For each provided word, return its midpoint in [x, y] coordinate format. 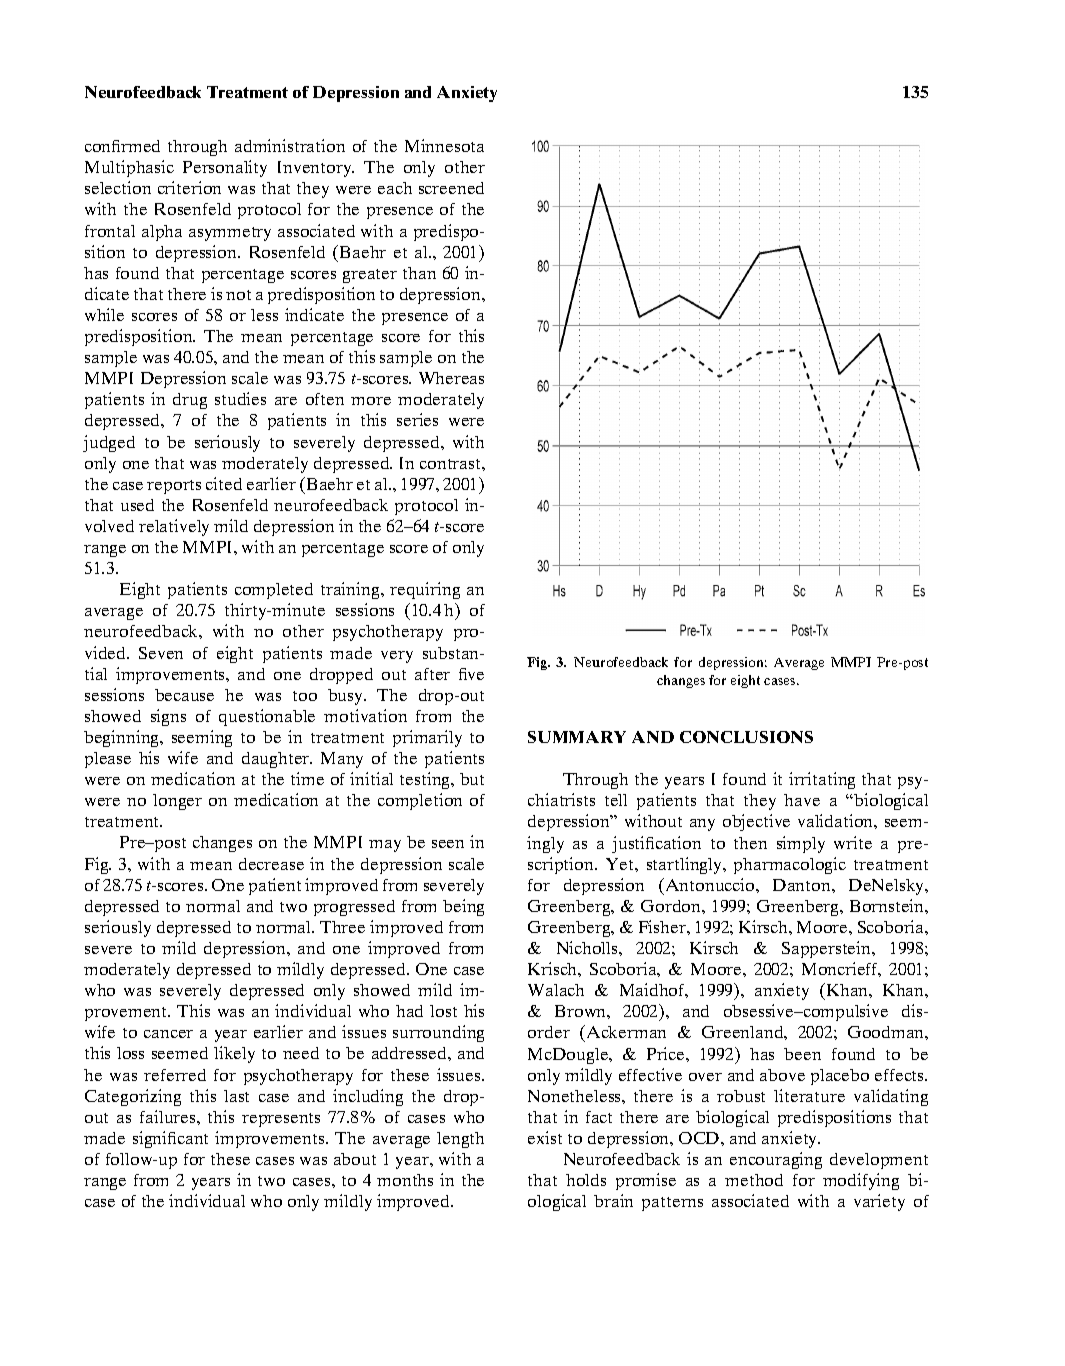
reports [174, 487]
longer [177, 802]
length [460, 1140]
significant [170, 1139]
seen [448, 844]
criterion [189, 187]
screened [451, 188]
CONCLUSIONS [746, 737]
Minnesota [444, 145]
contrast [451, 464]
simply [801, 844]
